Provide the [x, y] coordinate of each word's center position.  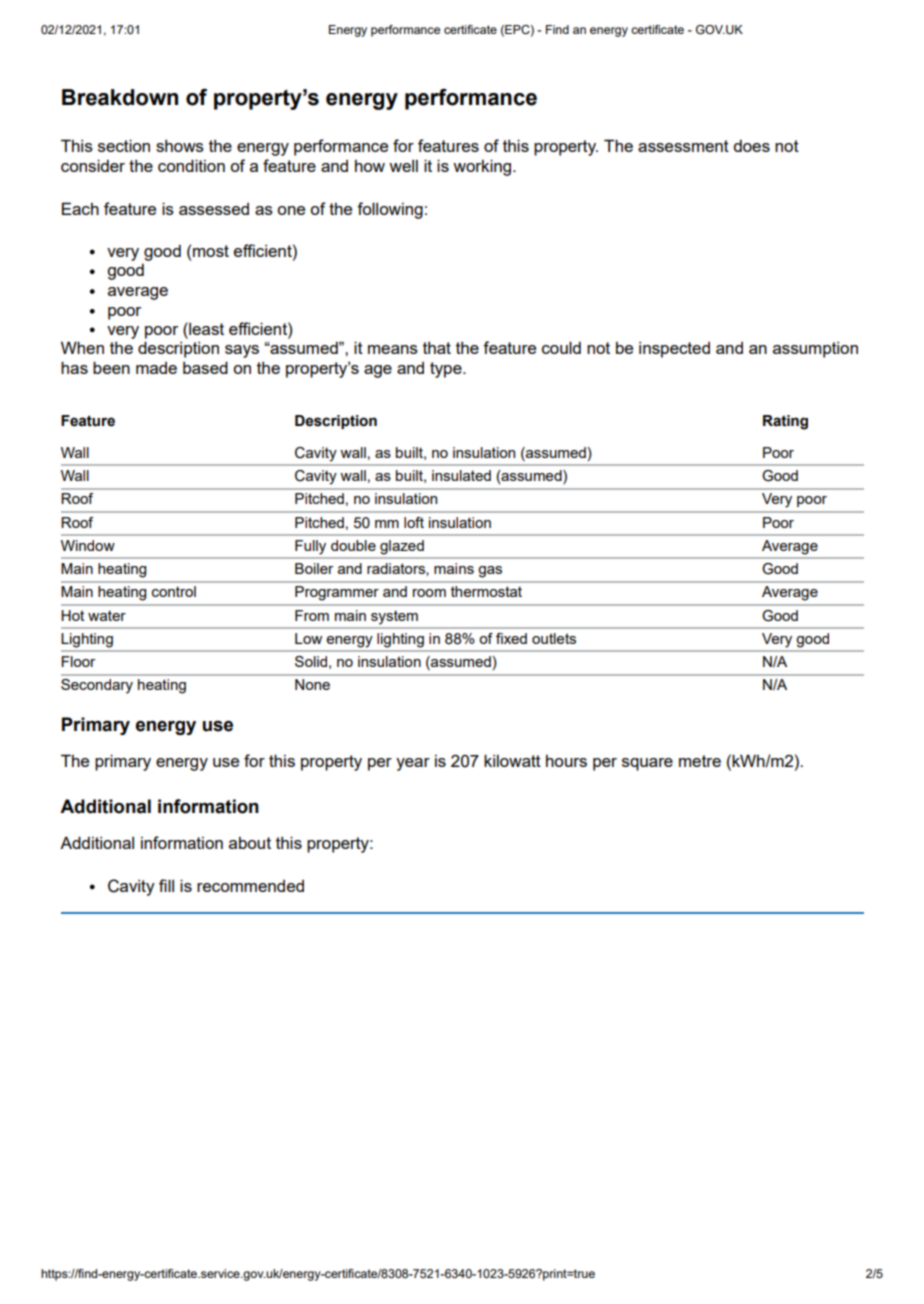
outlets [554, 638]
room [429, 593]
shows [180, 146]
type [447, 370]
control [174, 591]
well [403, 166]
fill [166, 885]
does [751, 146]
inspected [674, 350]
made [156, 368]
